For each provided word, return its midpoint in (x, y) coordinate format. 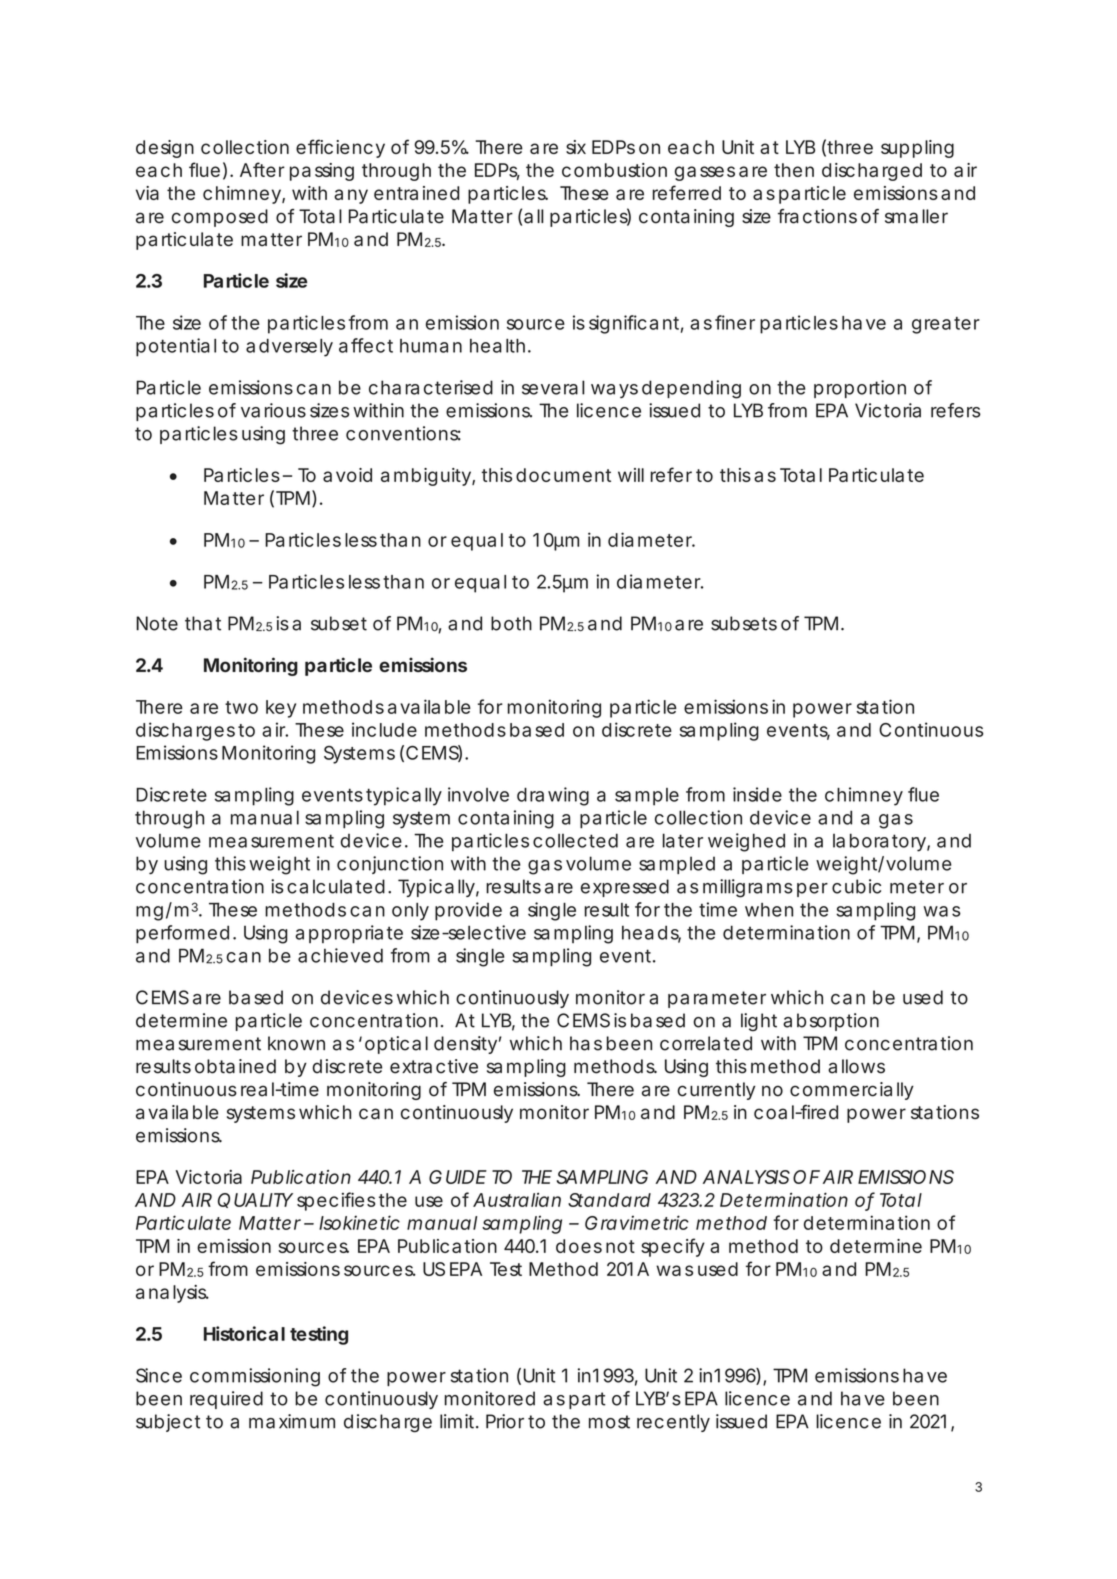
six (576, 147)
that (203, 623)
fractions (817, 216)
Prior (505, 1421)
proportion (860, 389)
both (511, 623)
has (586, 1043)
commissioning (255, 1377)
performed (182, 934)
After (262, 169)
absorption (831, 1022)
